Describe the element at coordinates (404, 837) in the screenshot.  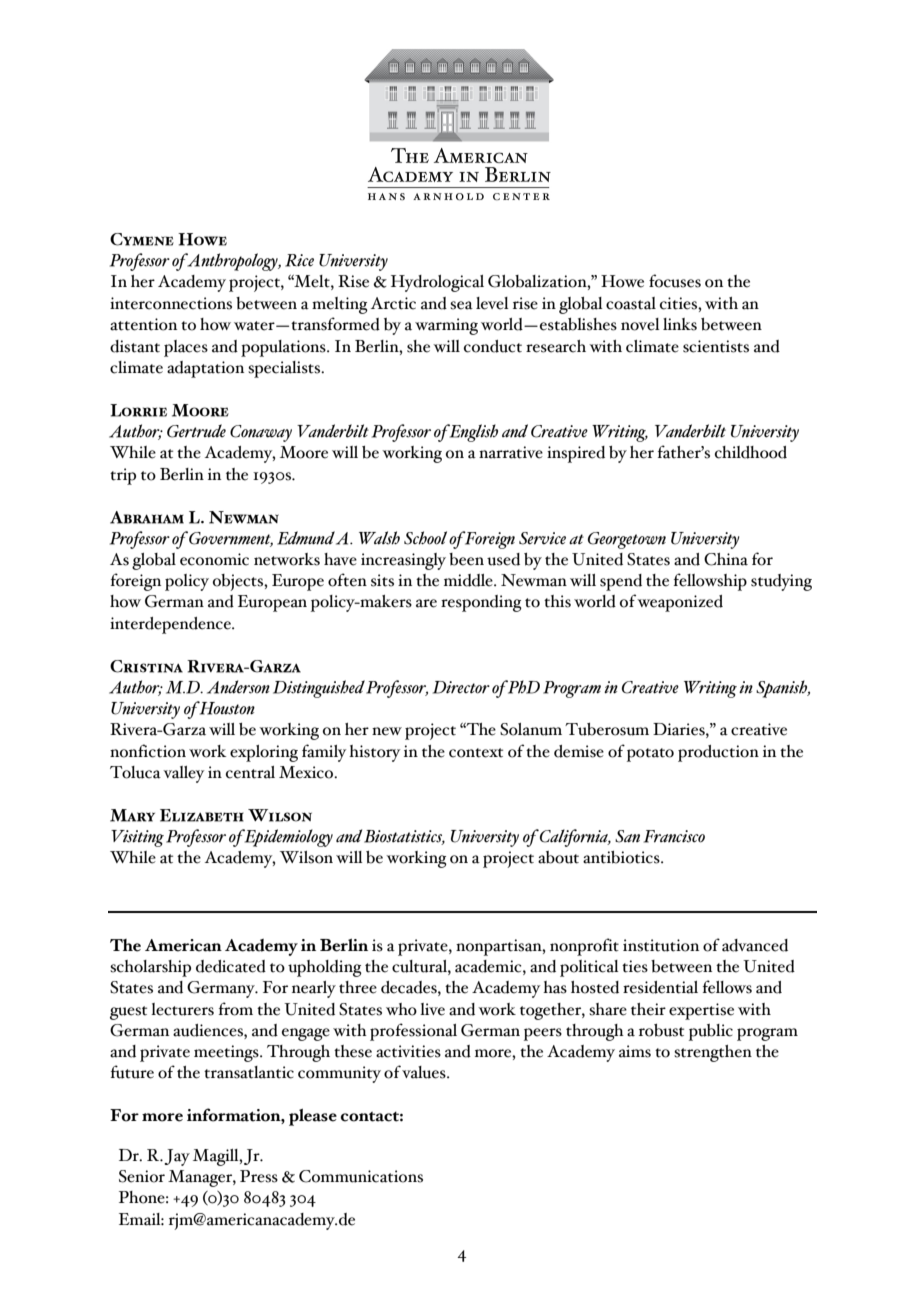
I see `Biostatistics` at that location.
